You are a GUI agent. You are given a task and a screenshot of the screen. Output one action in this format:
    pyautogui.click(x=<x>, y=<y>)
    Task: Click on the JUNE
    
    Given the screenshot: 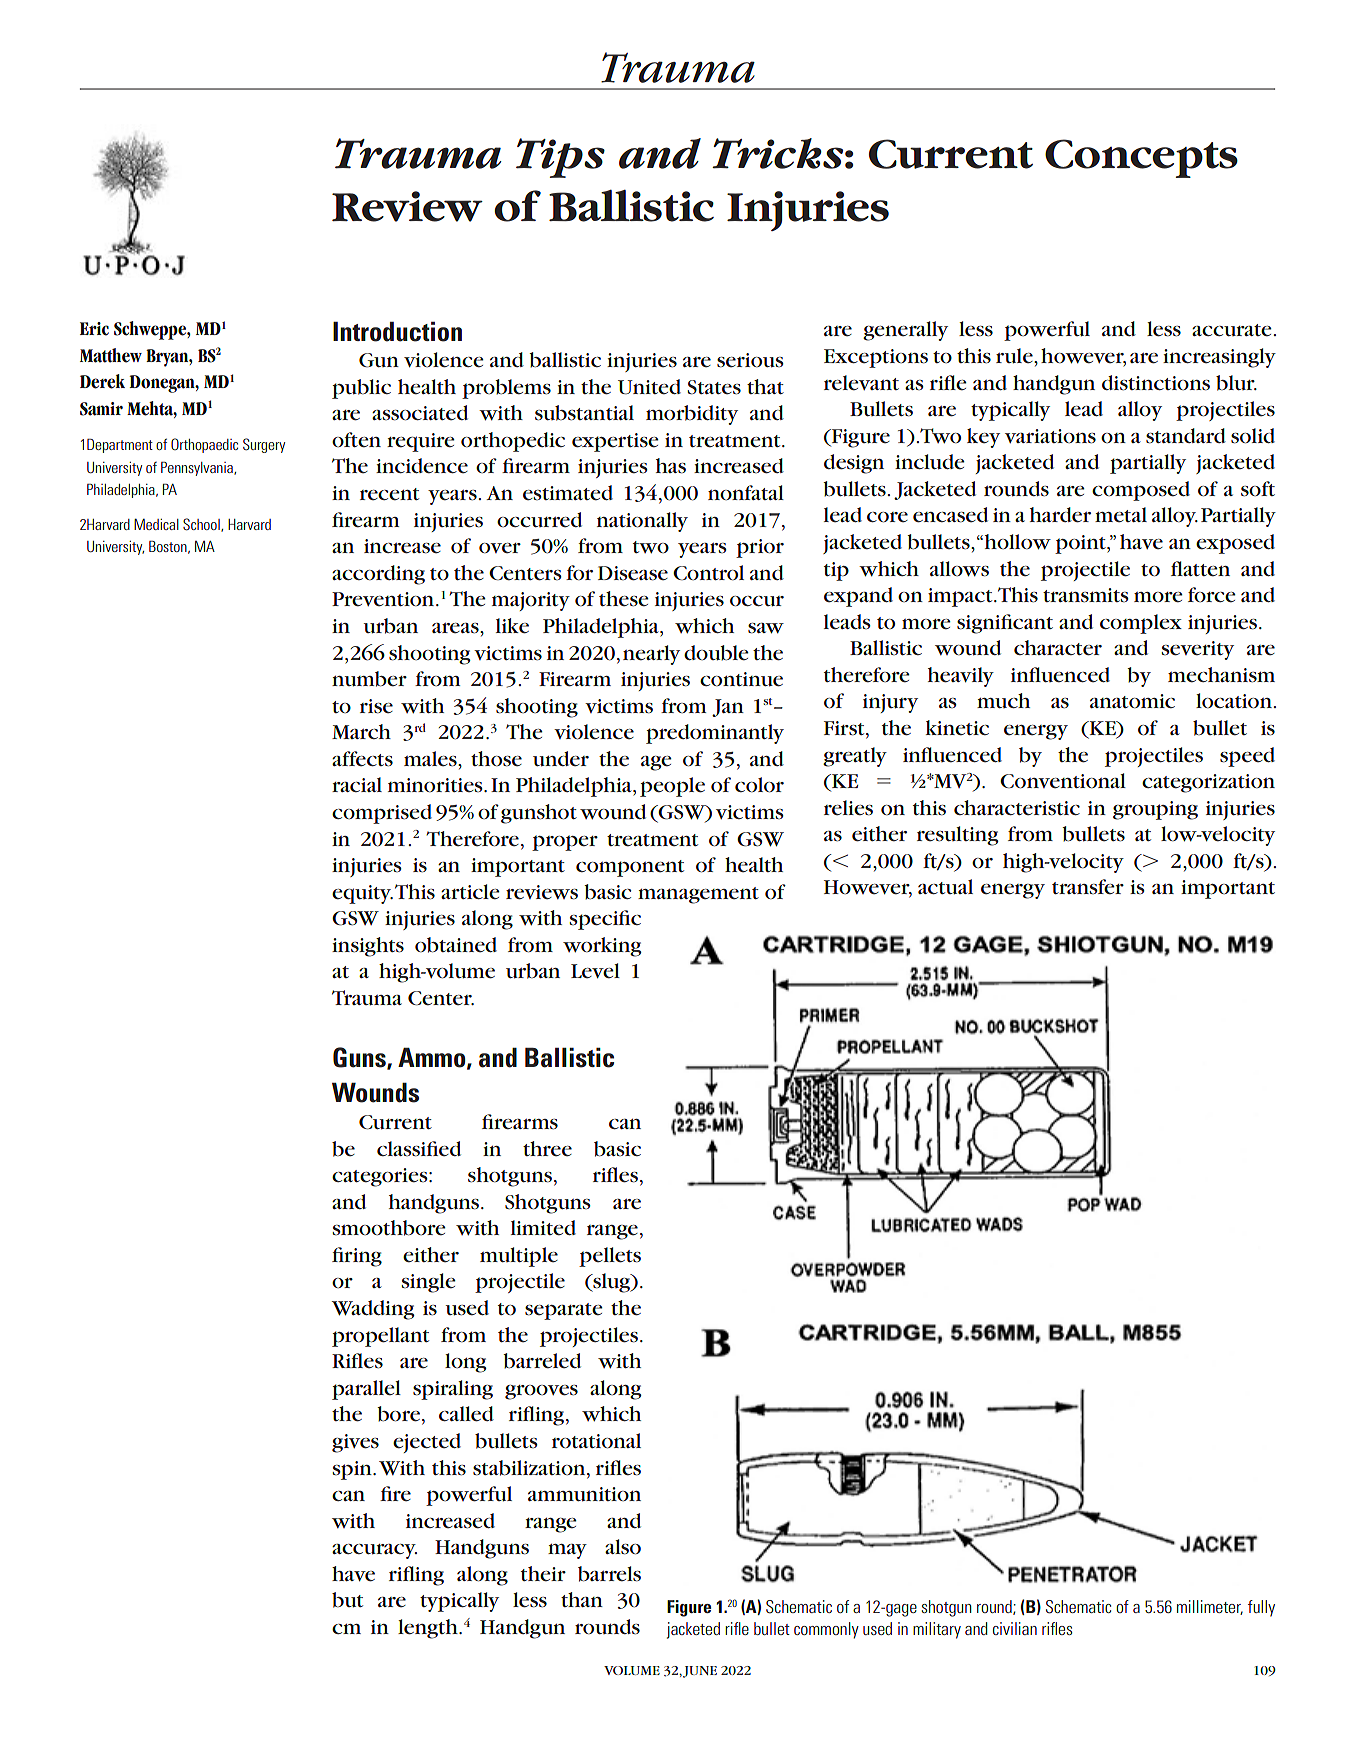 What is the action you would take?
    pyautogui.click(x=700, y=1672)
